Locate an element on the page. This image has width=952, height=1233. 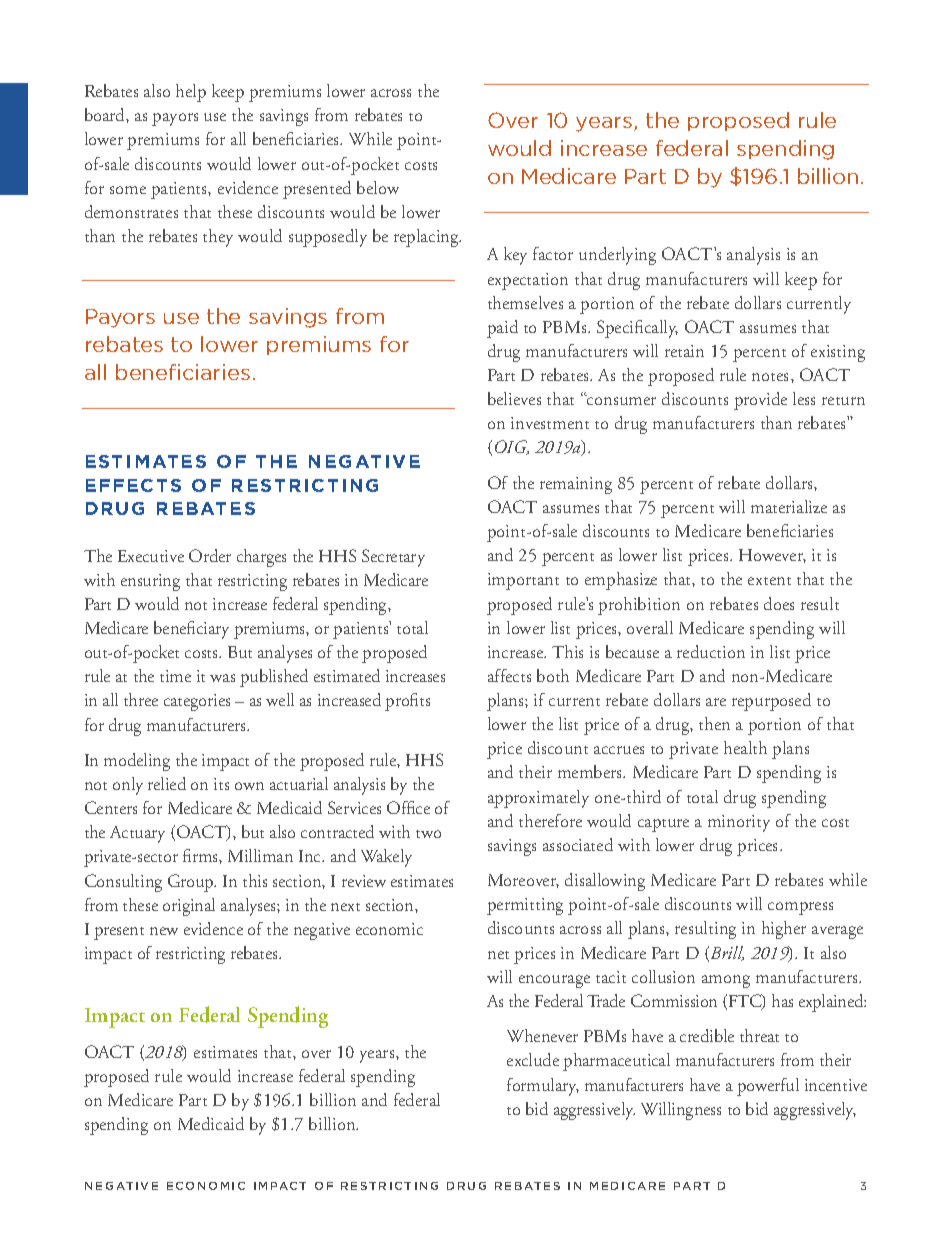
permitting is located at coordinates (525, 906).
